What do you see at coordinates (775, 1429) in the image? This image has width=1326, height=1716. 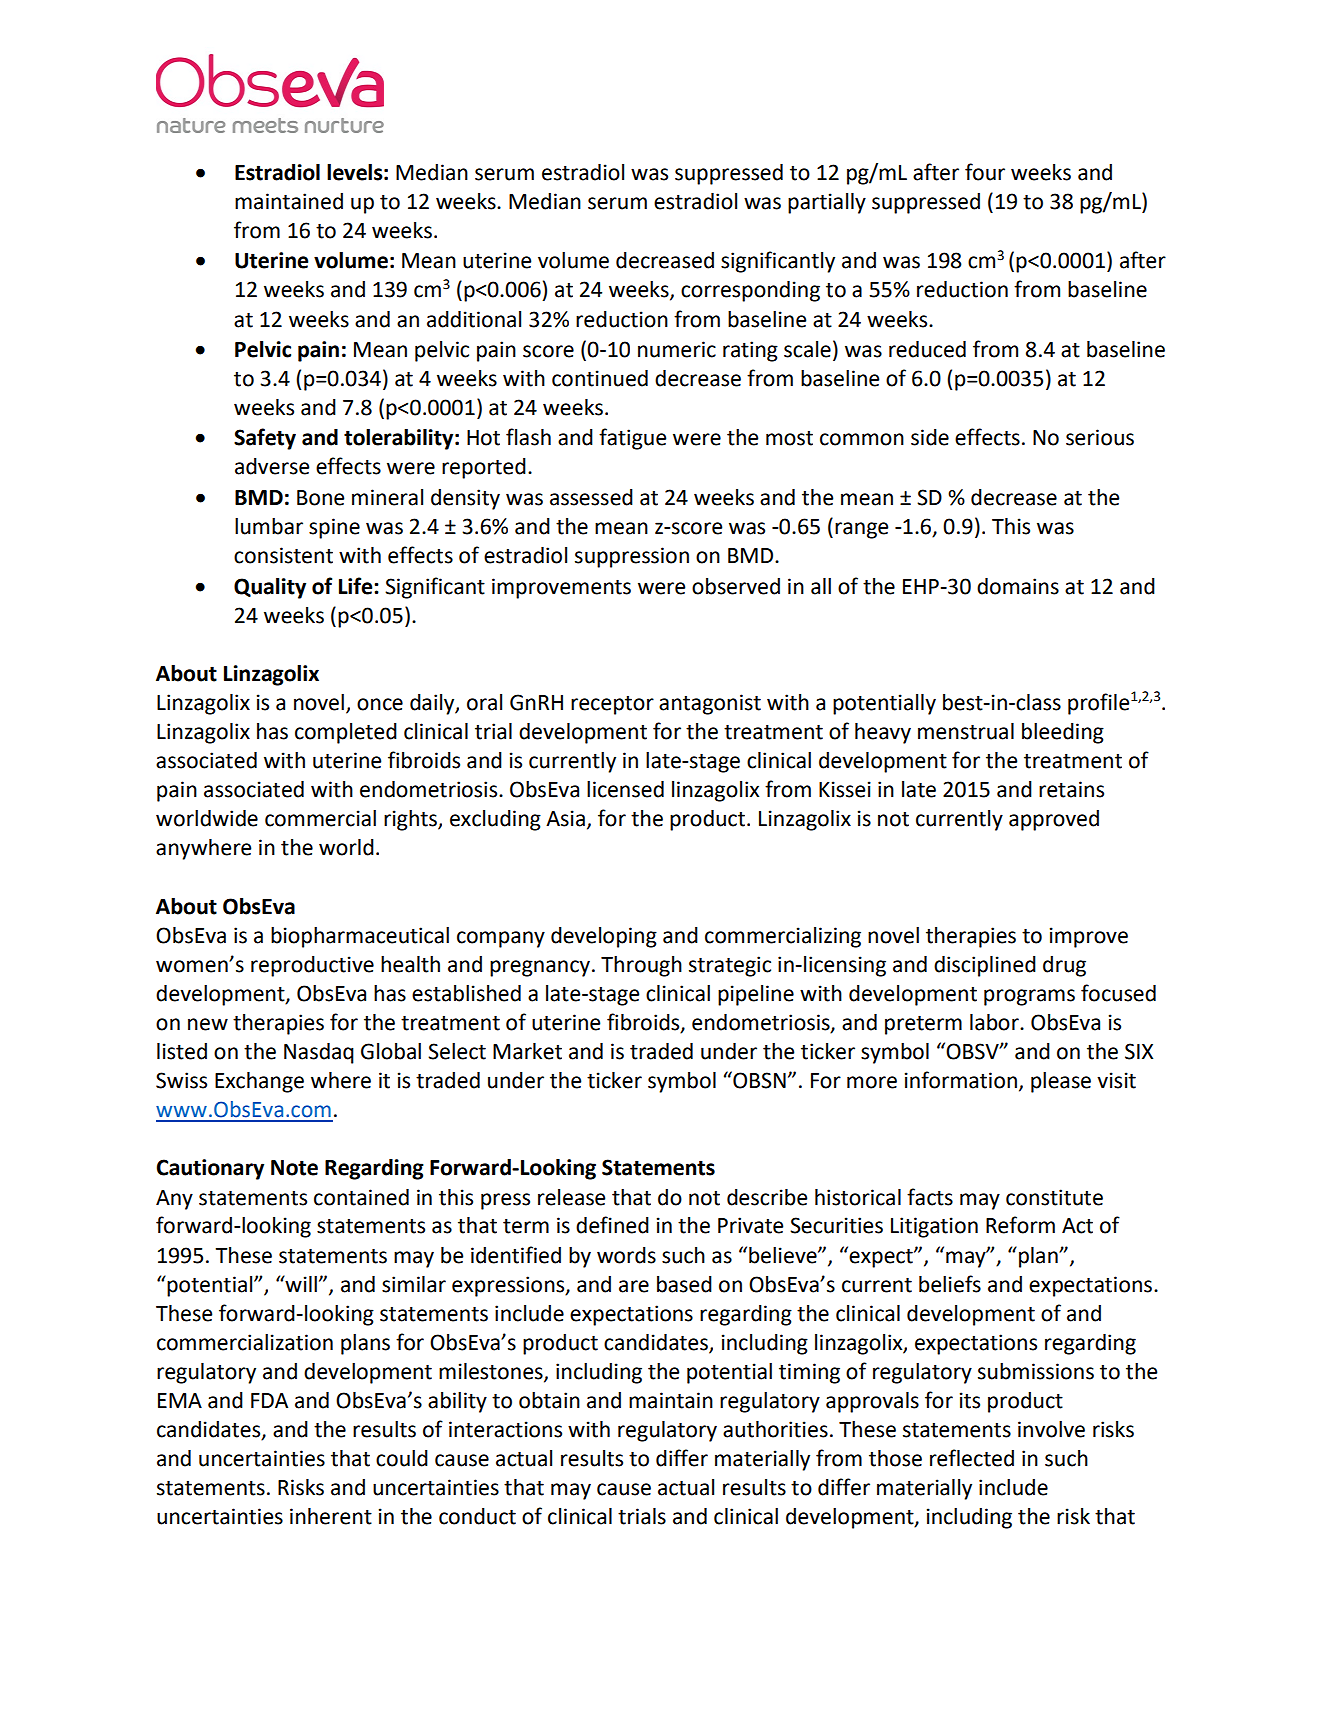 I see `authorities` at bounding box center [775, 1429].
